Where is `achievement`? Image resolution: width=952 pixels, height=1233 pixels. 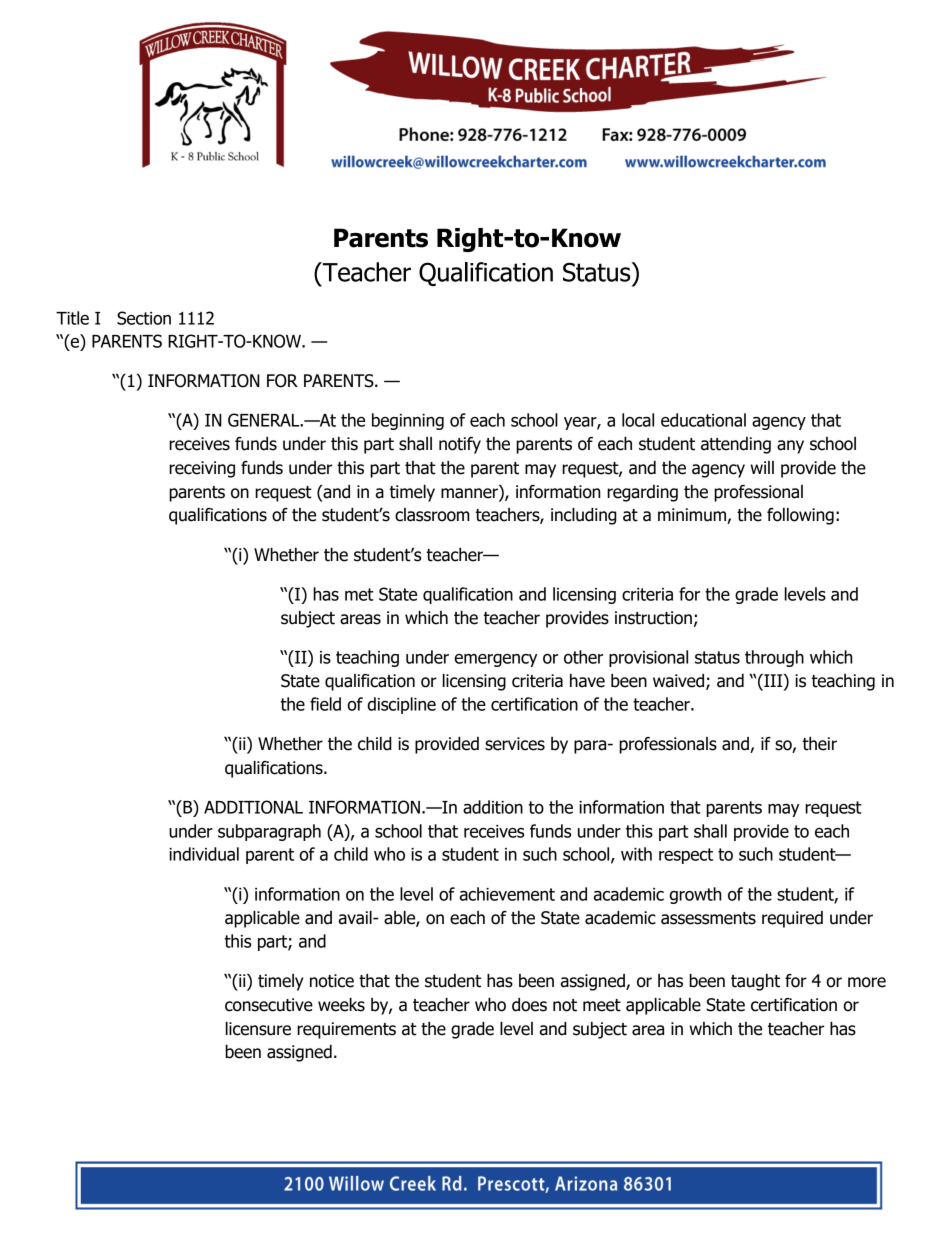 achievement is located at coordinates (507, 894).
